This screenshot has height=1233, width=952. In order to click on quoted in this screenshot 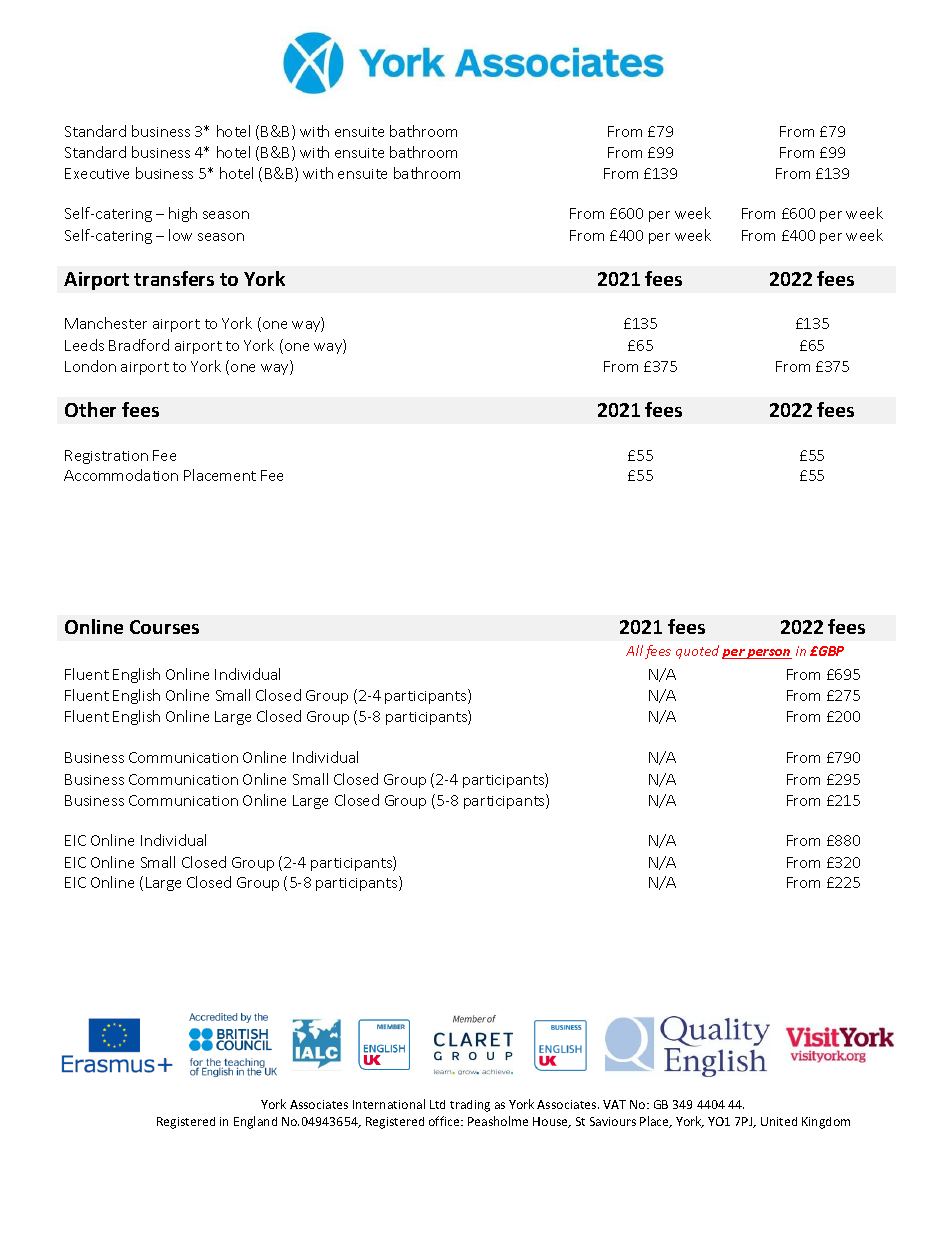, I will do `click(697, 652)`.
